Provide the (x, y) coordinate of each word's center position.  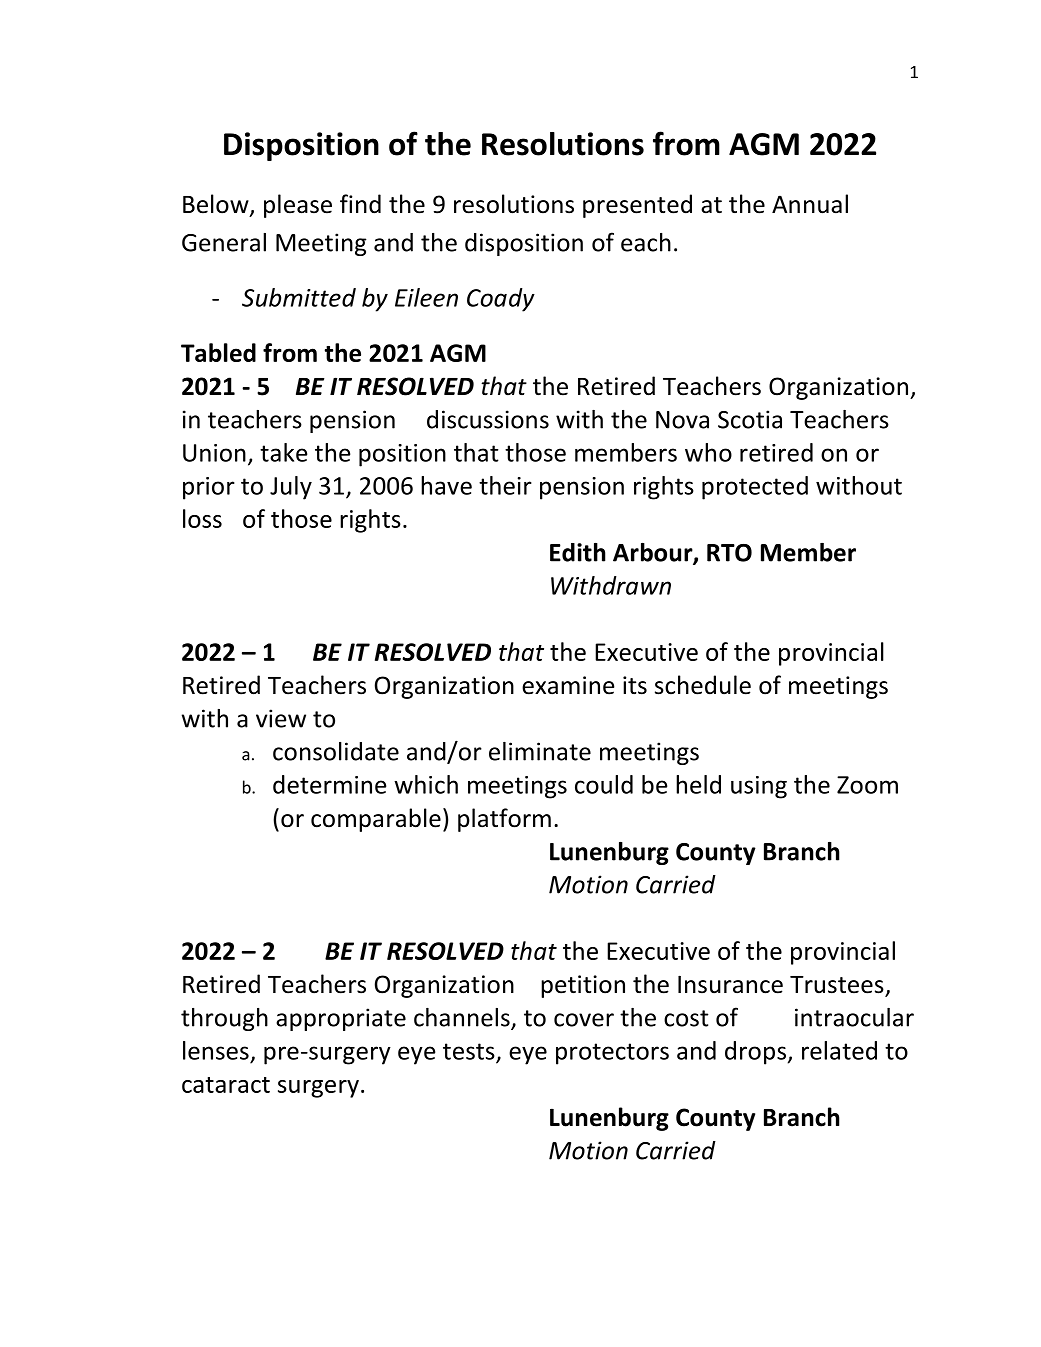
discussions (488, 419)
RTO (729, 553)
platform (504, 820)
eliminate (540, 751)
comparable (376, 820)
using (759, 787)
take (284, 452)
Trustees (837, 985)
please (298, 206)
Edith (578, 552)
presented (637, 206)
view (281, 718)
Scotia (750, 419)
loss (202, 518)
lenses (216, 1050)
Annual (810, 204)
